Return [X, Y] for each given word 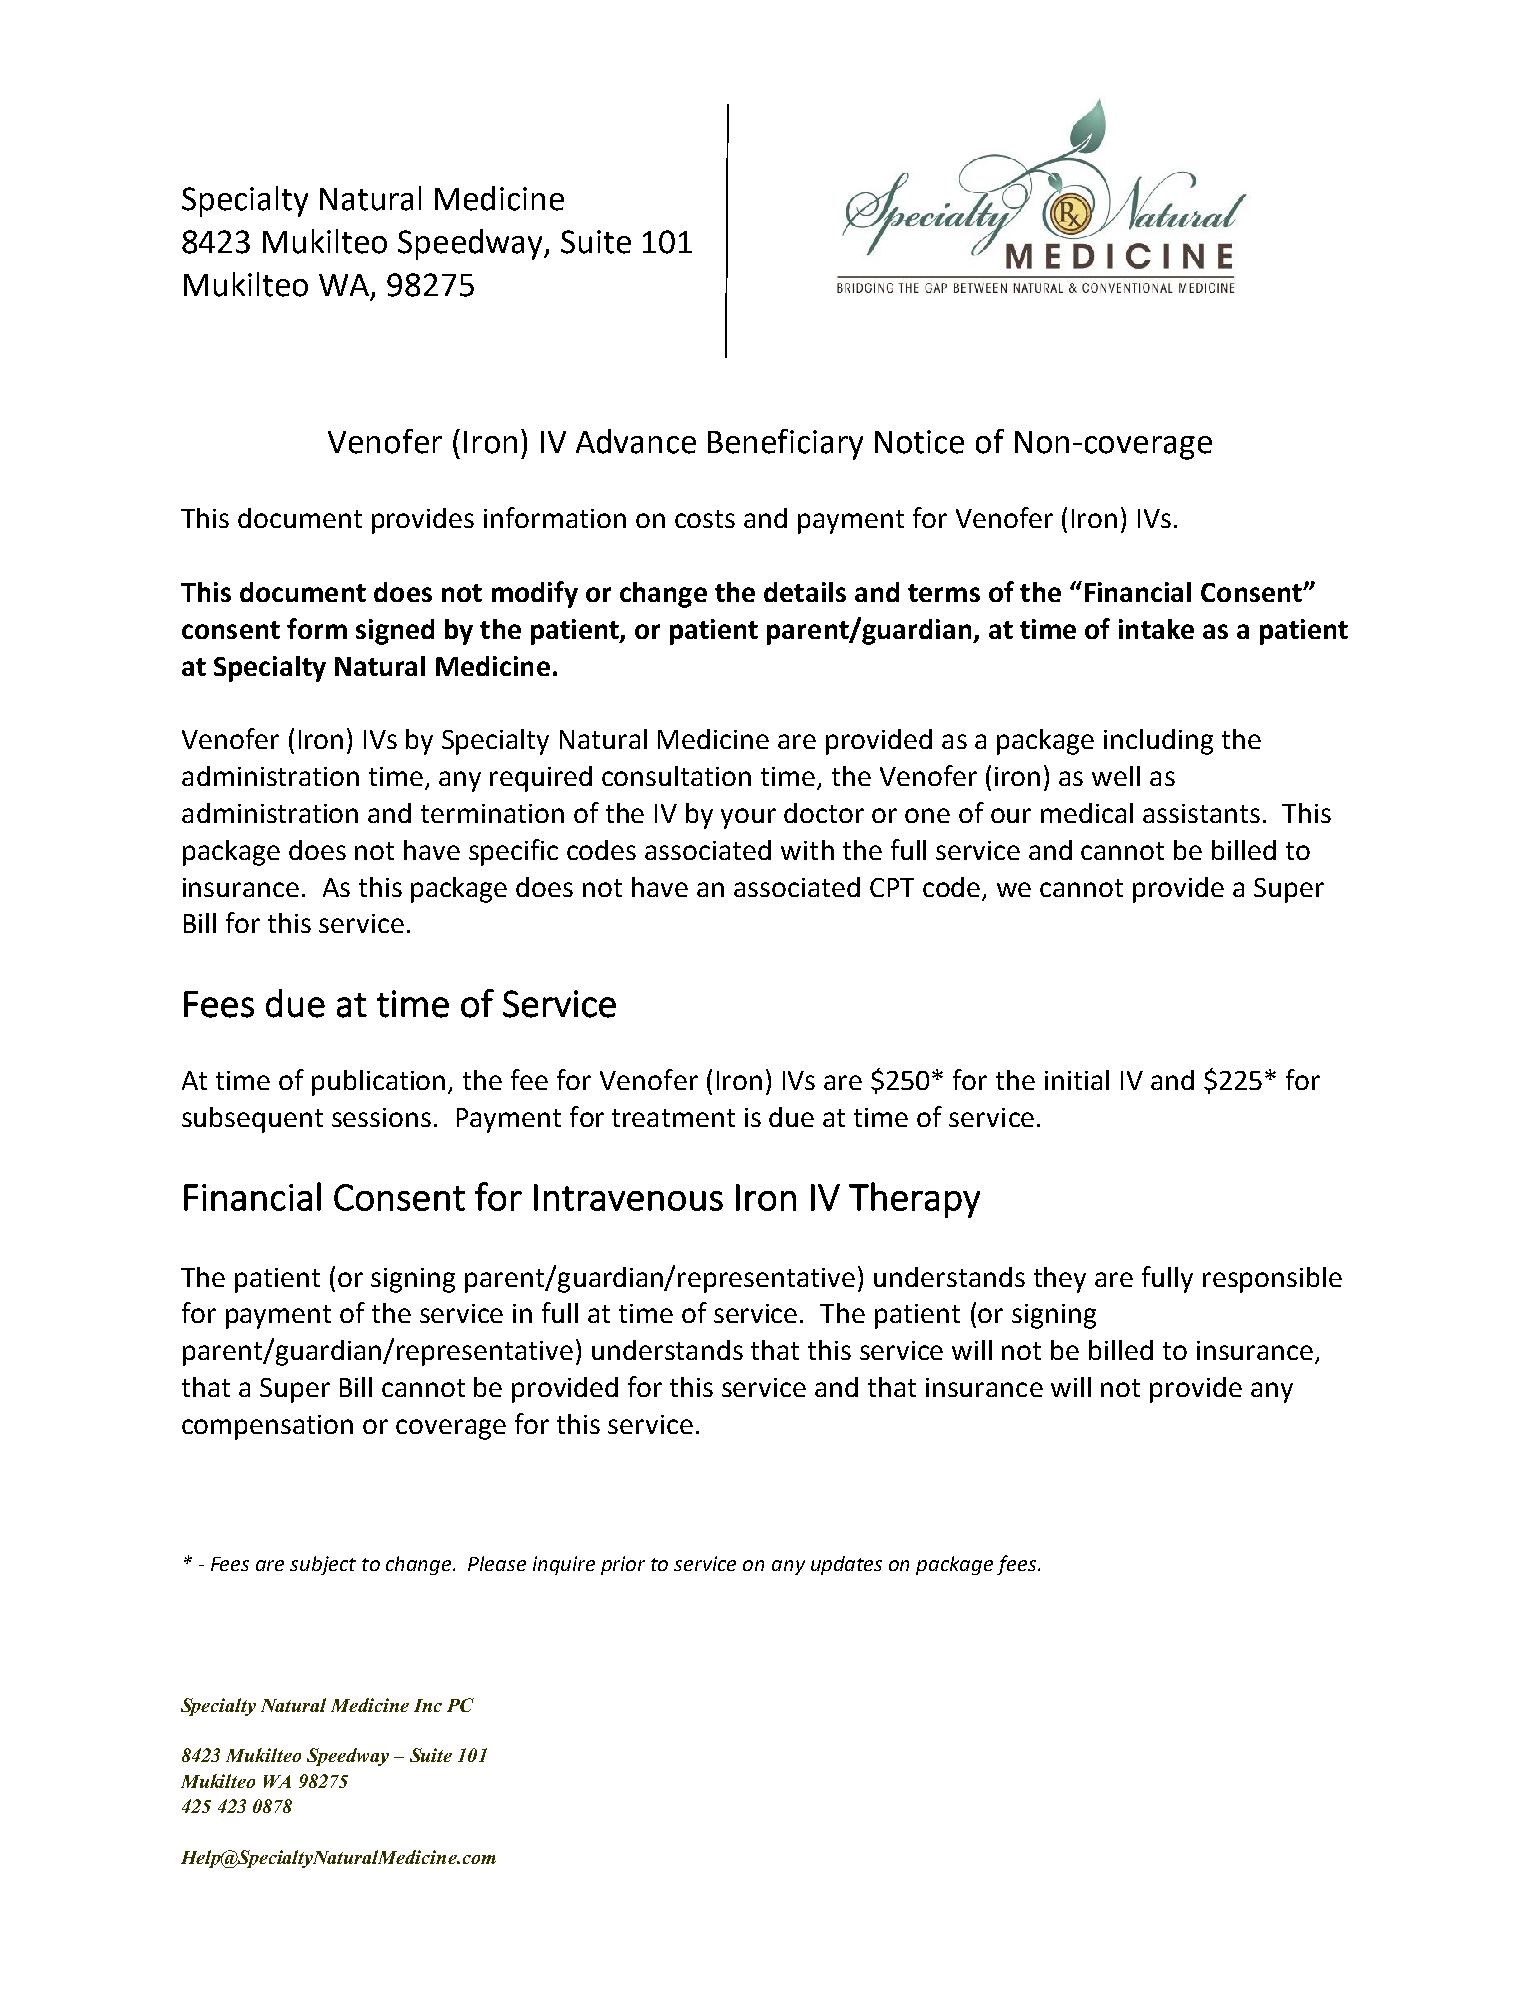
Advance [636, 441]
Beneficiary [785, 444]
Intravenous [628, 1197]
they [1060, 1280]
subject [323, 1565]
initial [1077, 1080]
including [1158, 742]
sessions [381, 1117]
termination [492, 813]
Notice [919, 442]
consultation [676, 776]
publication [378, 1083]
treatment [673, 1118]
